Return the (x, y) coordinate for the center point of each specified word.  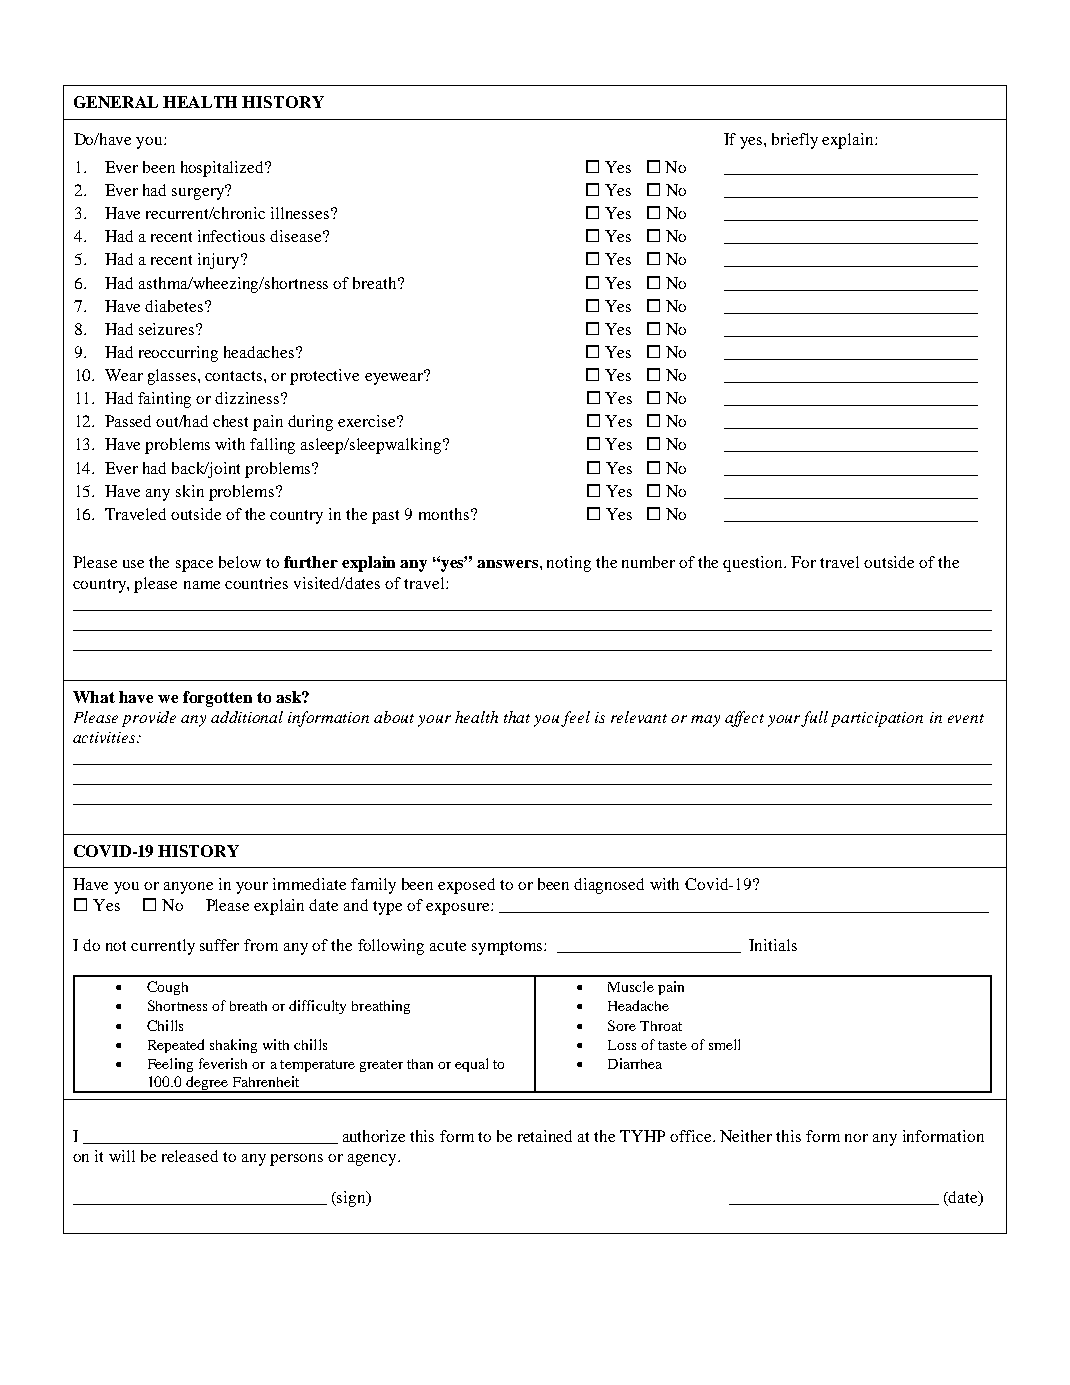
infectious (231, 236)
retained (545, 1136)
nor (856, 1138)
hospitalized (224, 169)
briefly (795, 141)
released (190, 1156)
